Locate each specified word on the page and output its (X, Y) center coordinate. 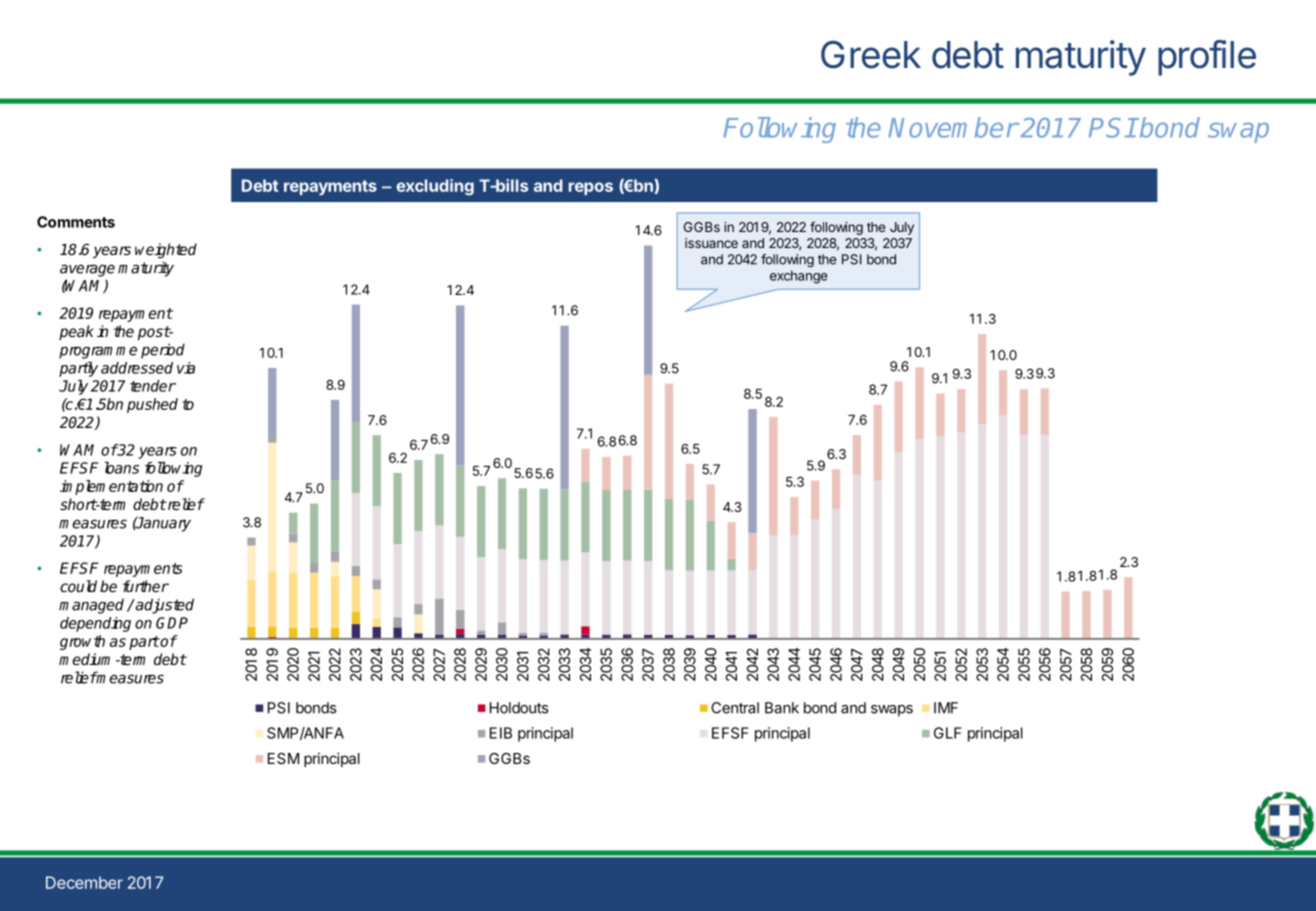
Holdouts (519, 708)
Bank (782, 708)
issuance (711, 243)
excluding (435, 187)
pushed (152, 405)
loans (122, 468)
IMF (946, 708)
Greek (871, 54)
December (84, 882)
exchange (799, 277)
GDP (172, 623)
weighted (166, 251)
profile (1207, 58)
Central (735, 708)
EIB (501, 733)
